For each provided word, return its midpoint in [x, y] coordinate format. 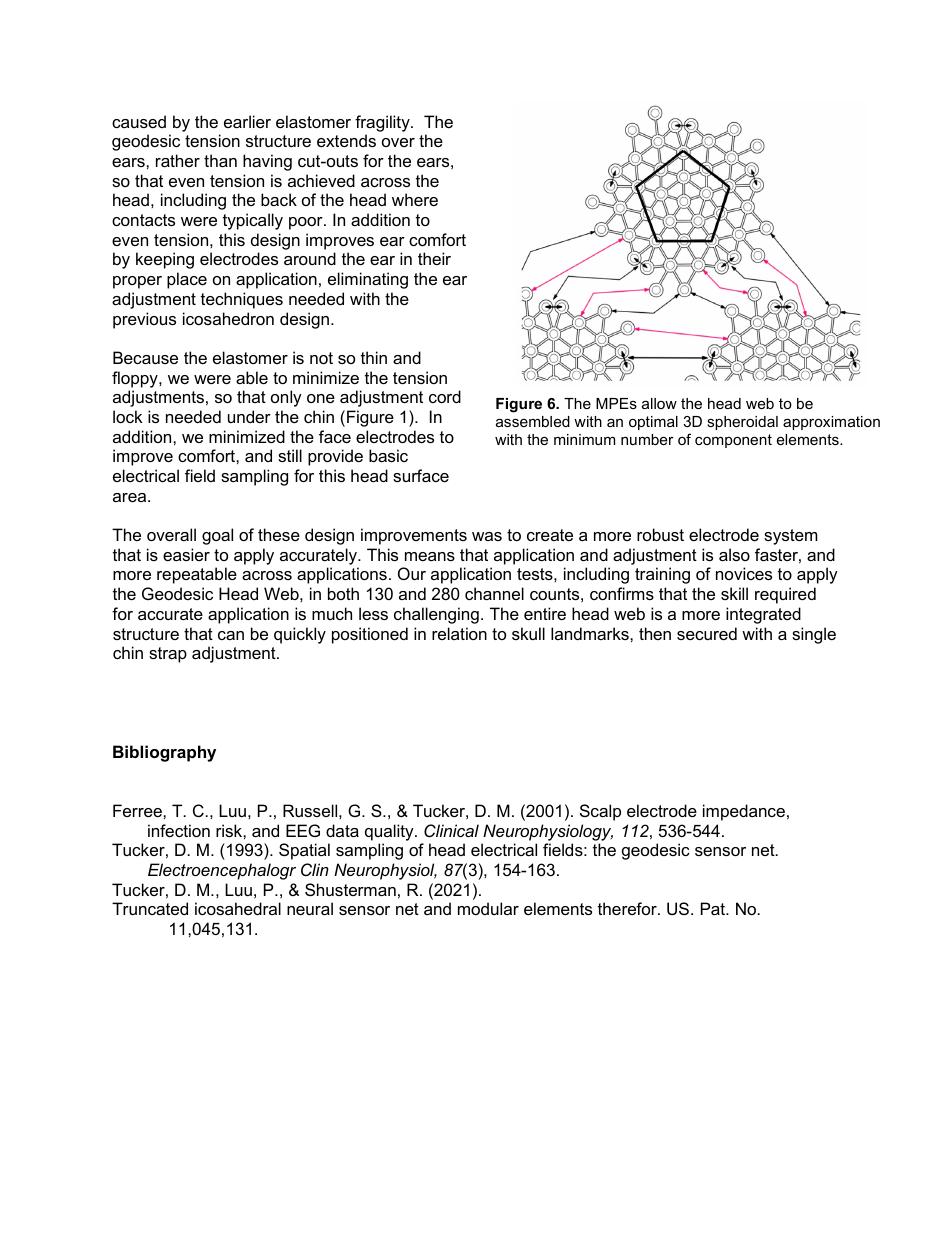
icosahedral [238, 908]
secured [707, 633]
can [231, 635]
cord [445, 396]
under [249, 416]
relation [459, 633]
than [220, 160]
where [415, 199]
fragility [383, 123]
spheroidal [742, 423]
